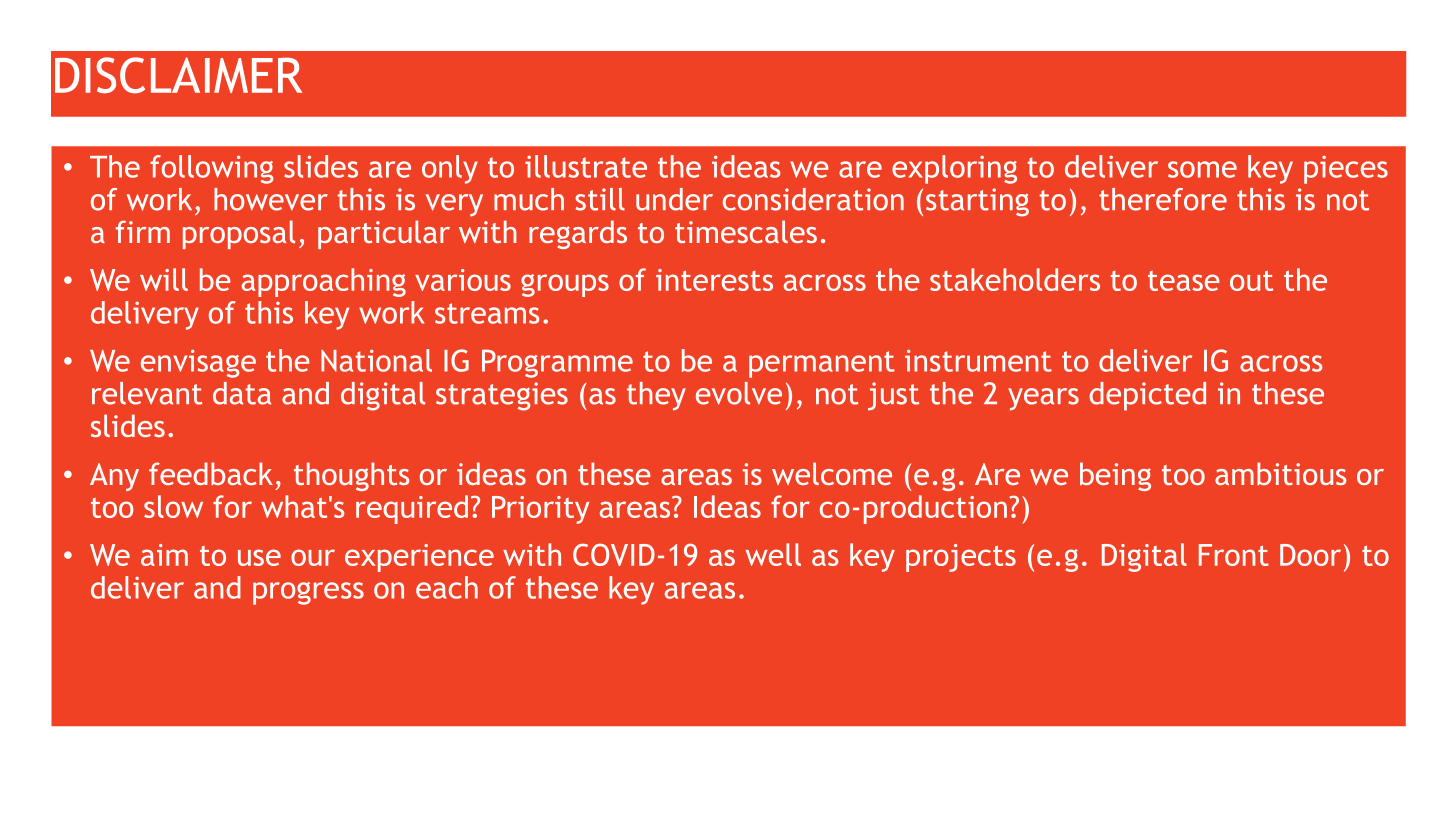  Describe the element at coordinates (239, 234) in the screenshot. I see `proposal` at that location.
